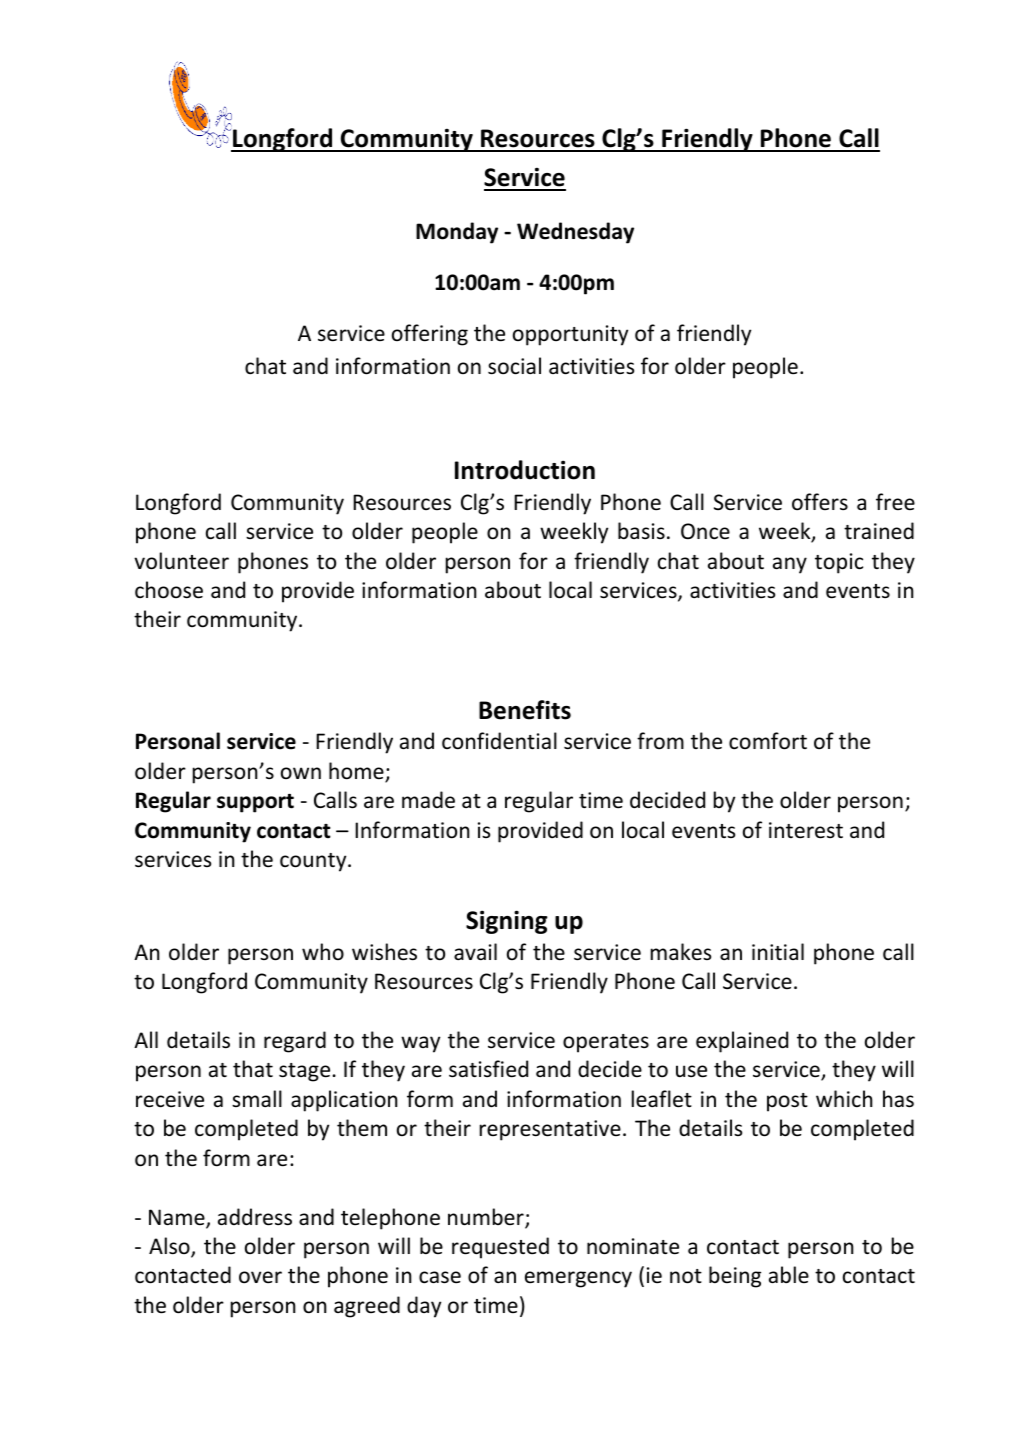  What do you see at coordinates (570, 335) in the image?
I see `opportunity` at bounding box center [570, 335].
